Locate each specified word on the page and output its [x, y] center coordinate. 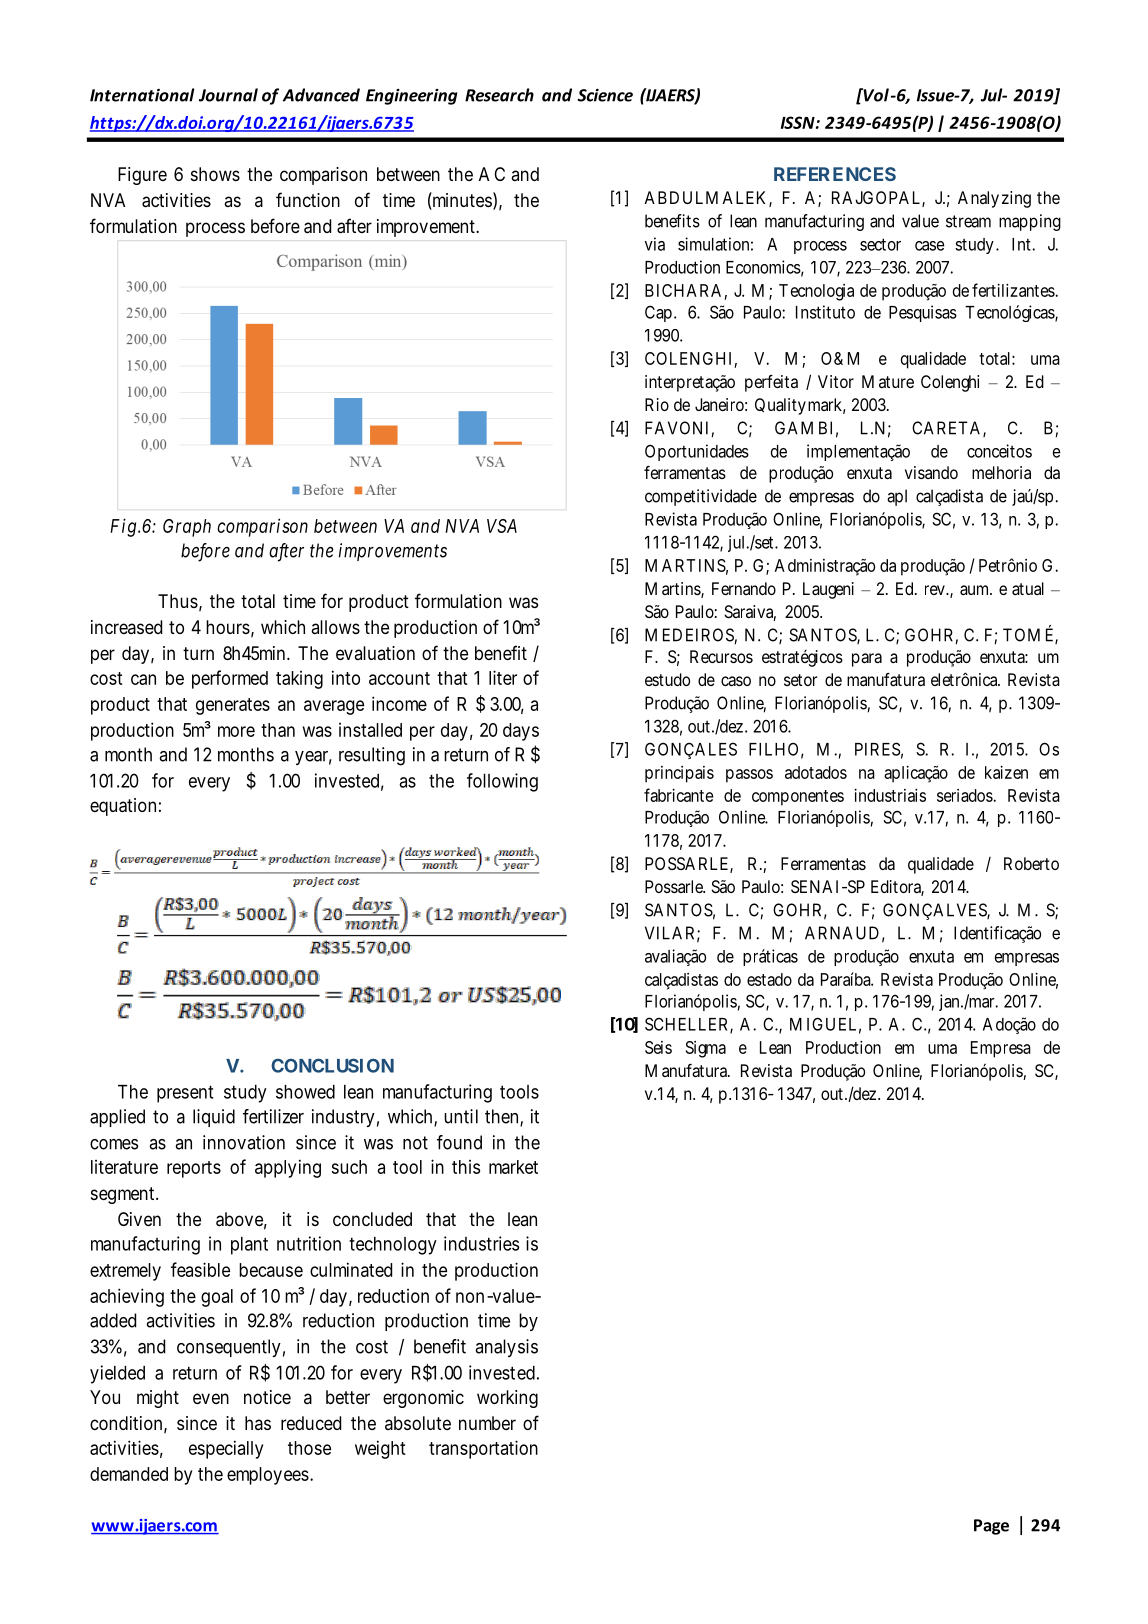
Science [605, 95]
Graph [187, 528]
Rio [657, 404]
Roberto [1031, 863]
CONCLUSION [332, 1065]
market [513, 1167]
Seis [658, 1047]
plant [249, 1246]
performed [230, 679]
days [521, 732]
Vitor [836, 381]
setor [800, 680]
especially [226, 1449]
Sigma [706, 1049]
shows [215, 174]
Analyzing [994, 199]
